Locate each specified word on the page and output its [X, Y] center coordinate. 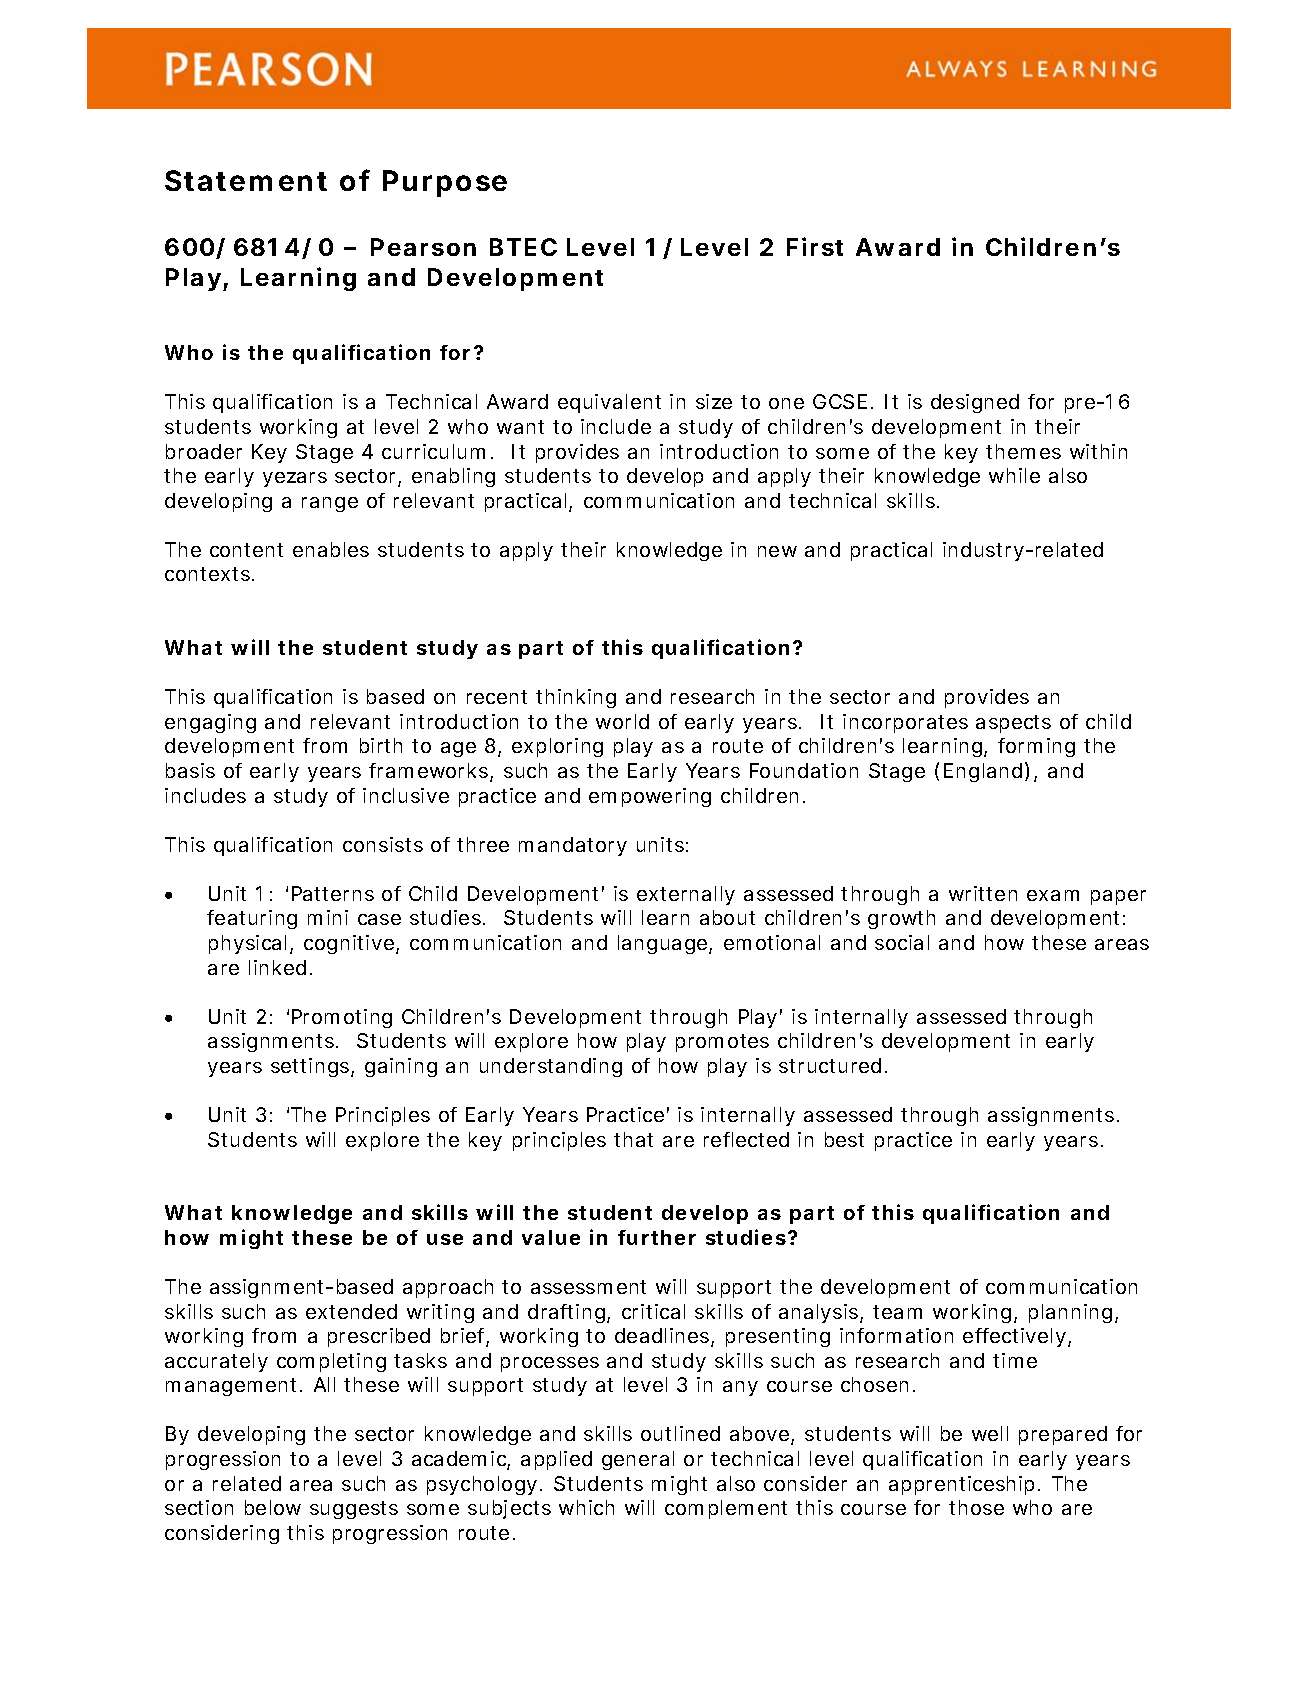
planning [1070, 1313]
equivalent [609, 403]
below [273, 1507]
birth [381, 745]
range [330, 504]
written [983, 893]
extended [351, 1311]
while [1014, 475]
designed [975, 403]
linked [277, 967]
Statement [246, 180]
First [815, 246]
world [622, 721]
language [664, 944]
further [657, 1237]
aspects [1013, 724]
